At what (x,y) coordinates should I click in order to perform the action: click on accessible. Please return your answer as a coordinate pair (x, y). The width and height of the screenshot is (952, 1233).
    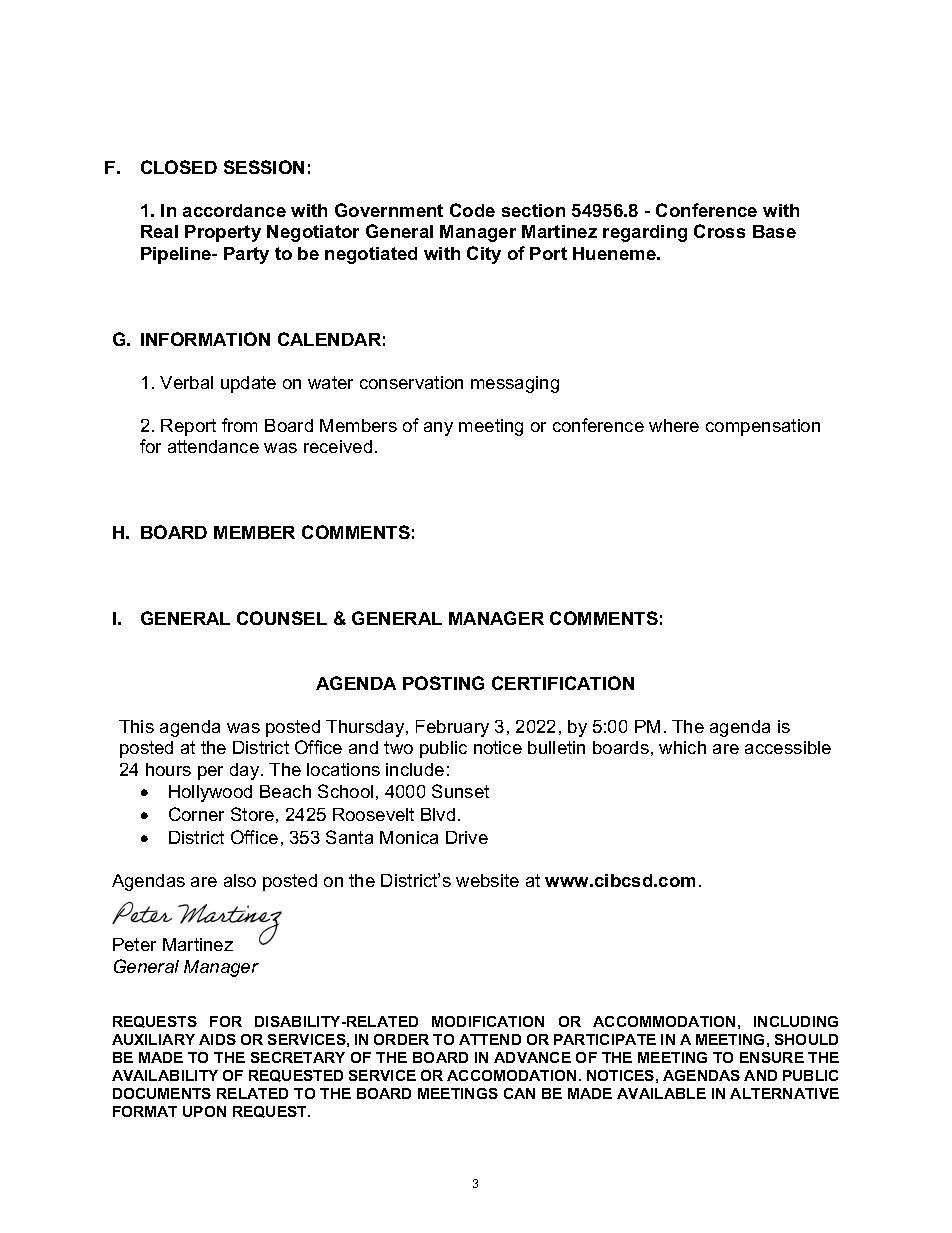
    Looking at the image, I should click on (788, 747).
